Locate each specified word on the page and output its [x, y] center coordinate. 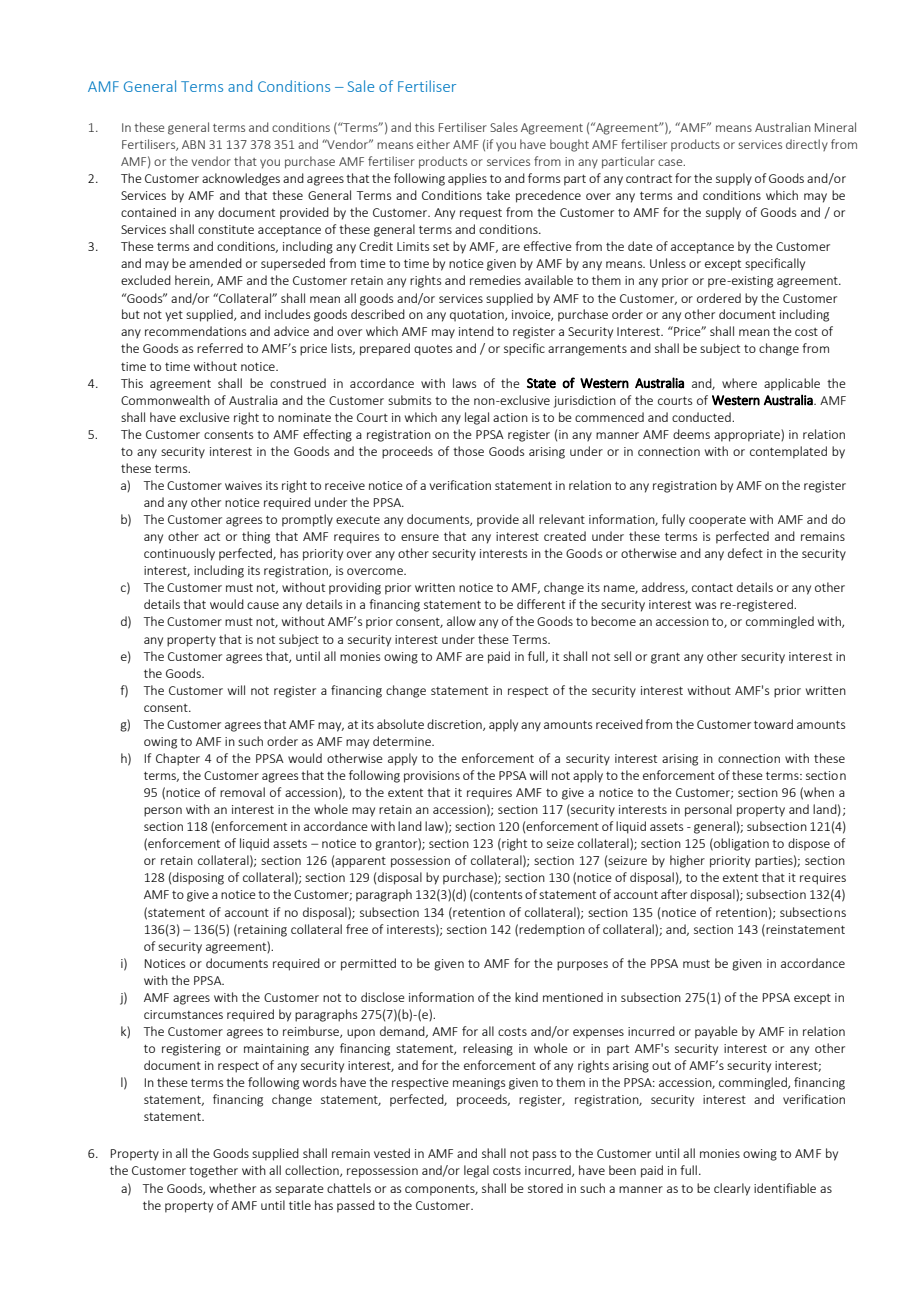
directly [807, 145]
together [213, 1171]
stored [545, 1188]
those [468, 451]
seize [560, 843]
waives [243, 485]
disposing [198, 878]
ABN [193, 144]
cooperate [717, 521]
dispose [809, 844]
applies [467, 179]
